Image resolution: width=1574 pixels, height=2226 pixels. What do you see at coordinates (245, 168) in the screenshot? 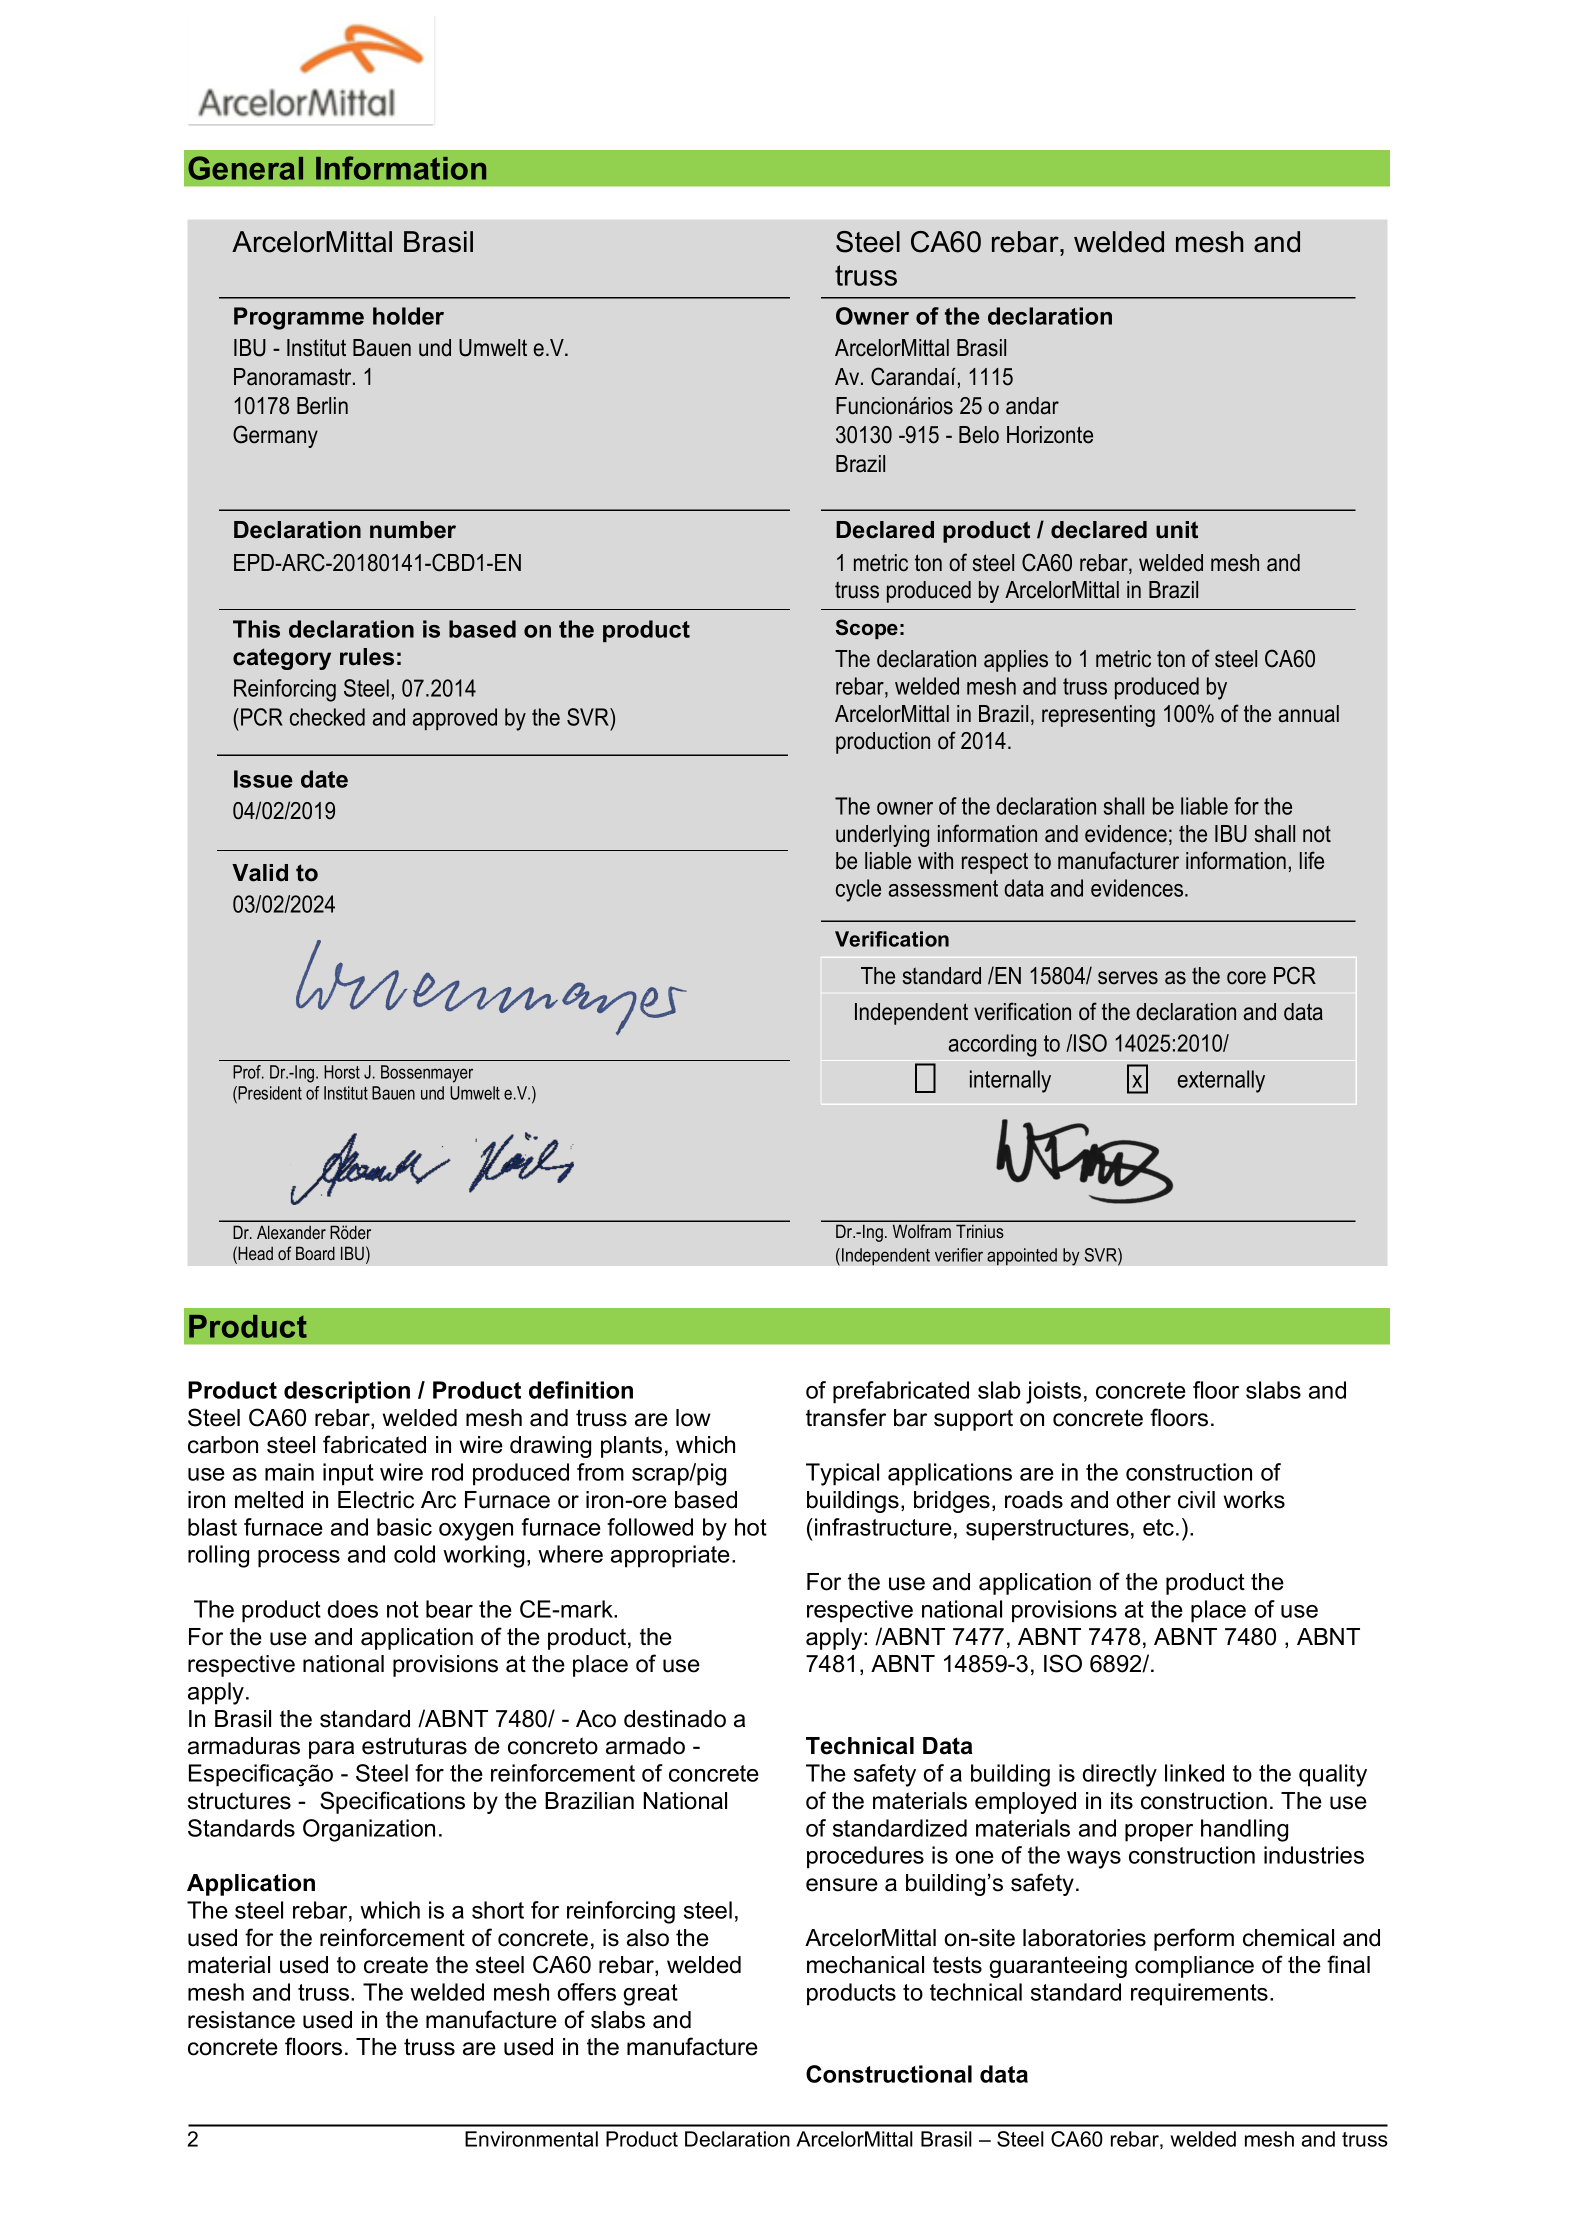
I see `General` at bounding box center [245, 168].
